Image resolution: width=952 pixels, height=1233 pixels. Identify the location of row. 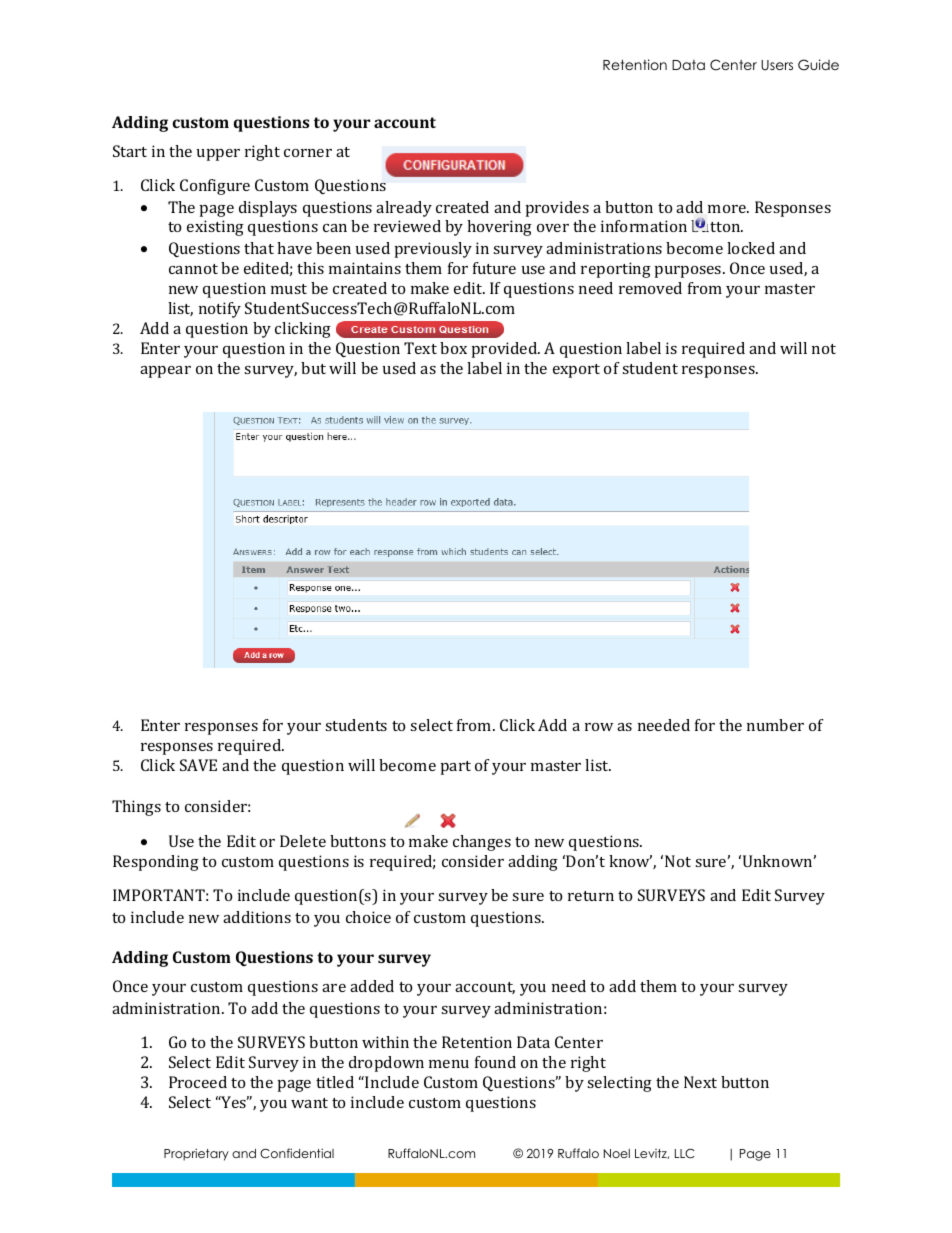
(599, 727).
